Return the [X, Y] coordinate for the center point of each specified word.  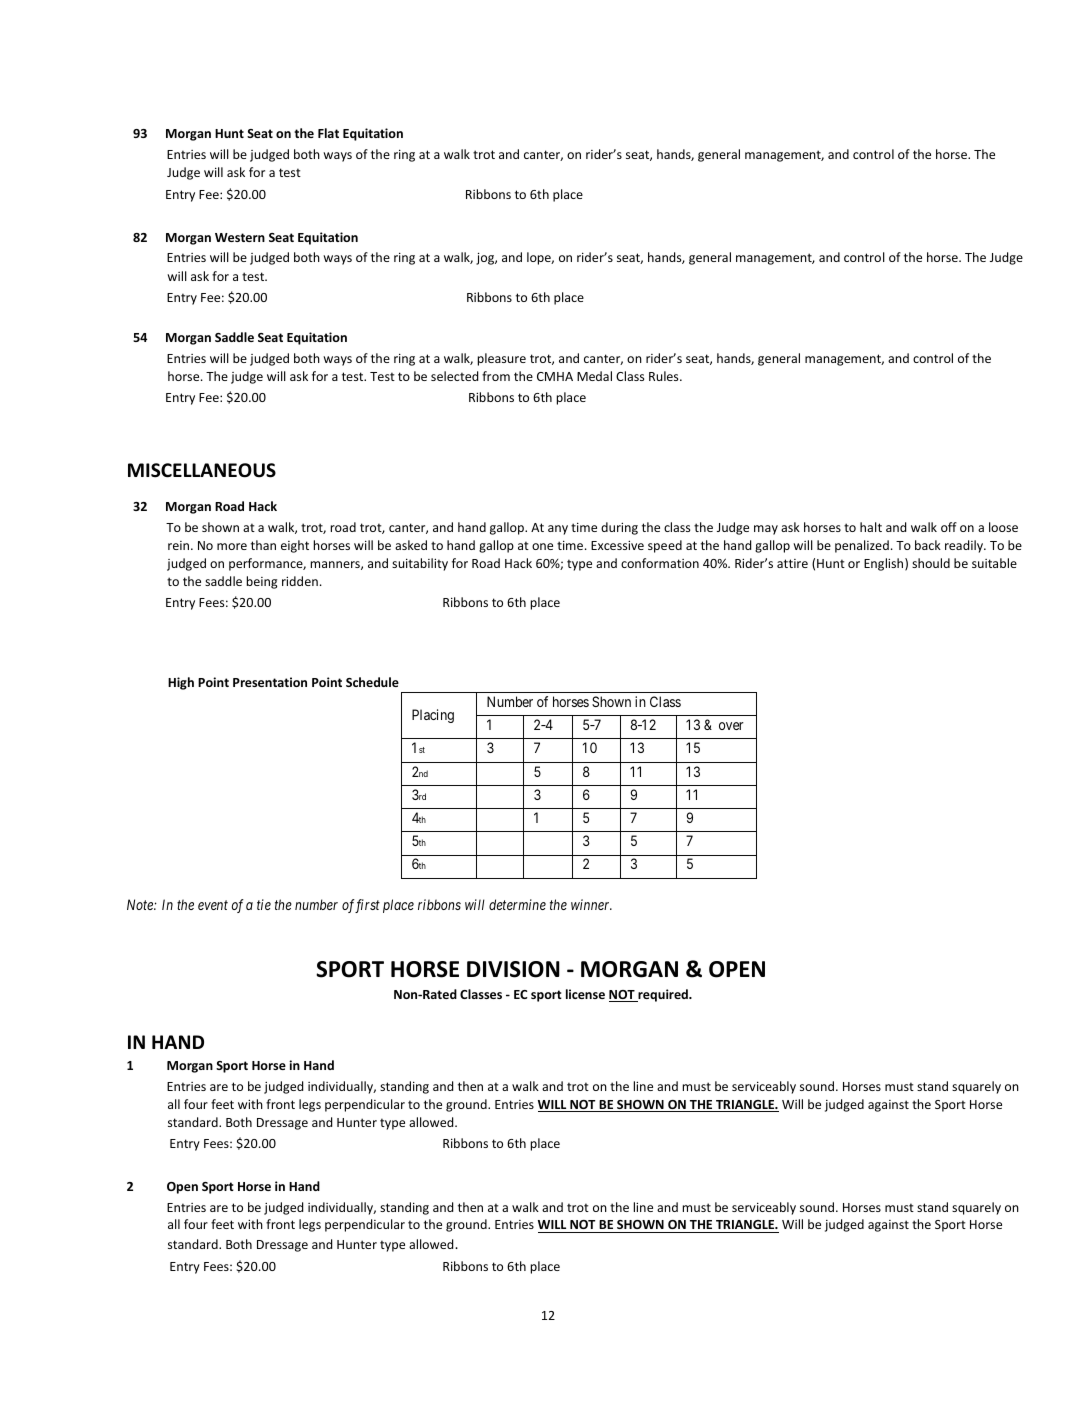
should [931, 563]
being [262, 582]
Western [240, 237]
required [663, 995]
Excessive [617, 545]
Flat [328, 133]
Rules [665, 376]
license [585, 994]
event [213, 905]
